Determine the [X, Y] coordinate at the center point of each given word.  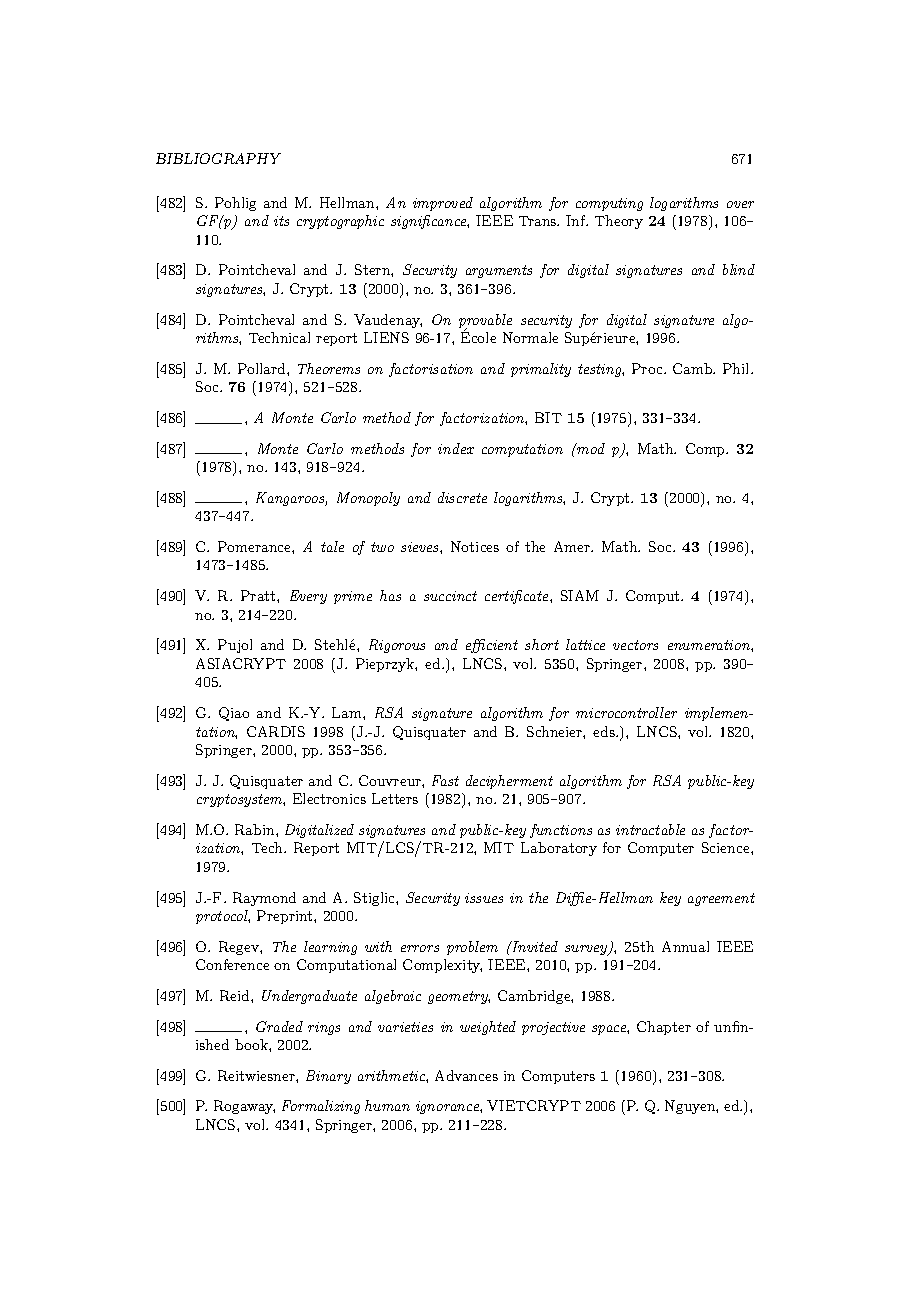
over [740, 204]
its [281, 221]
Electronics [329, 798]
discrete [462, 497]
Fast [445, 780]
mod [590, 448]
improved [443, 204]
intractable [650, 829]
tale [332, 546]
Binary [328, 1077]
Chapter [664, 1028]
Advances [466, 1075]
